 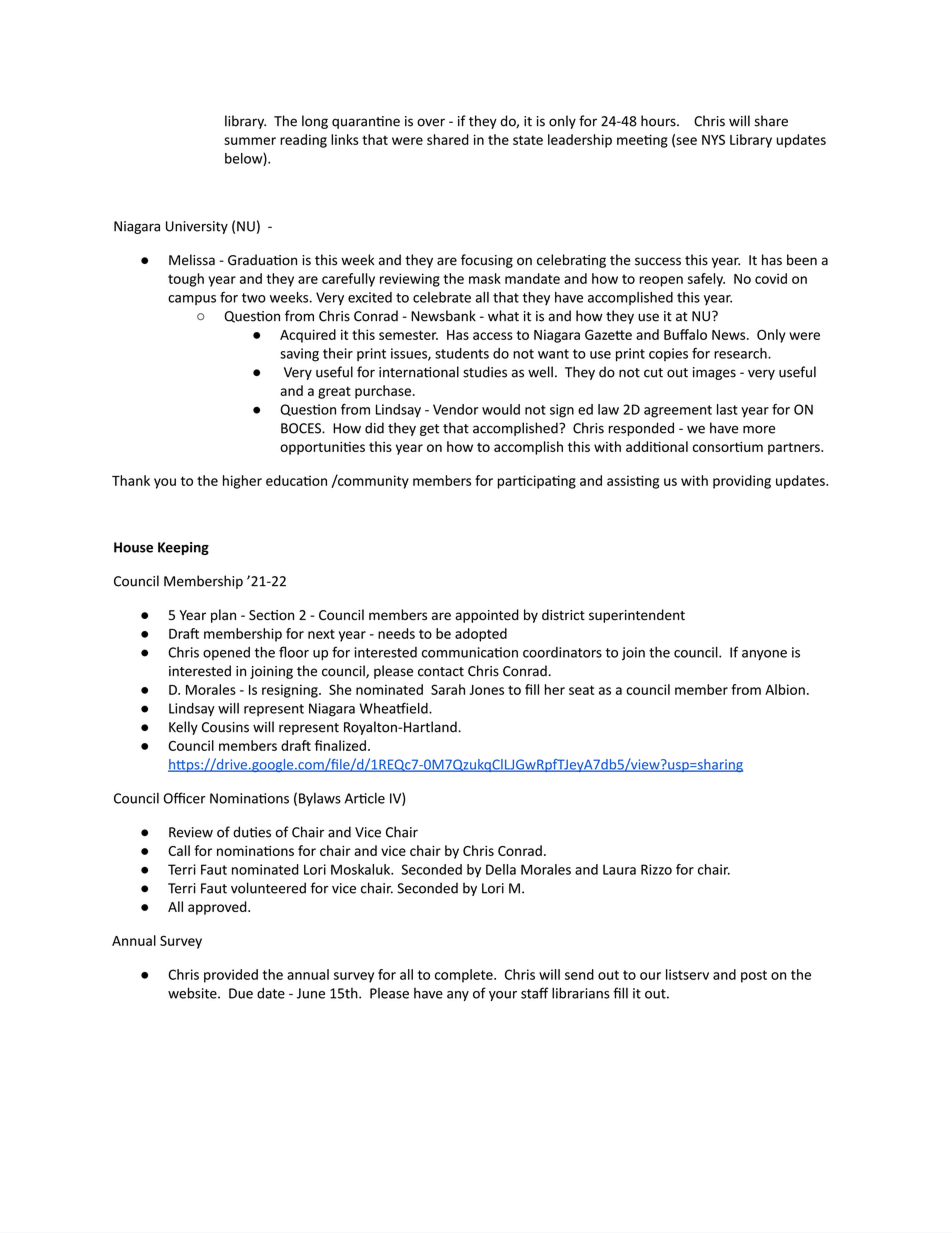 What do you see at coordinates (455, 409) in the screenshot?
I see `Vendor` at bounding box center [455, 409].
